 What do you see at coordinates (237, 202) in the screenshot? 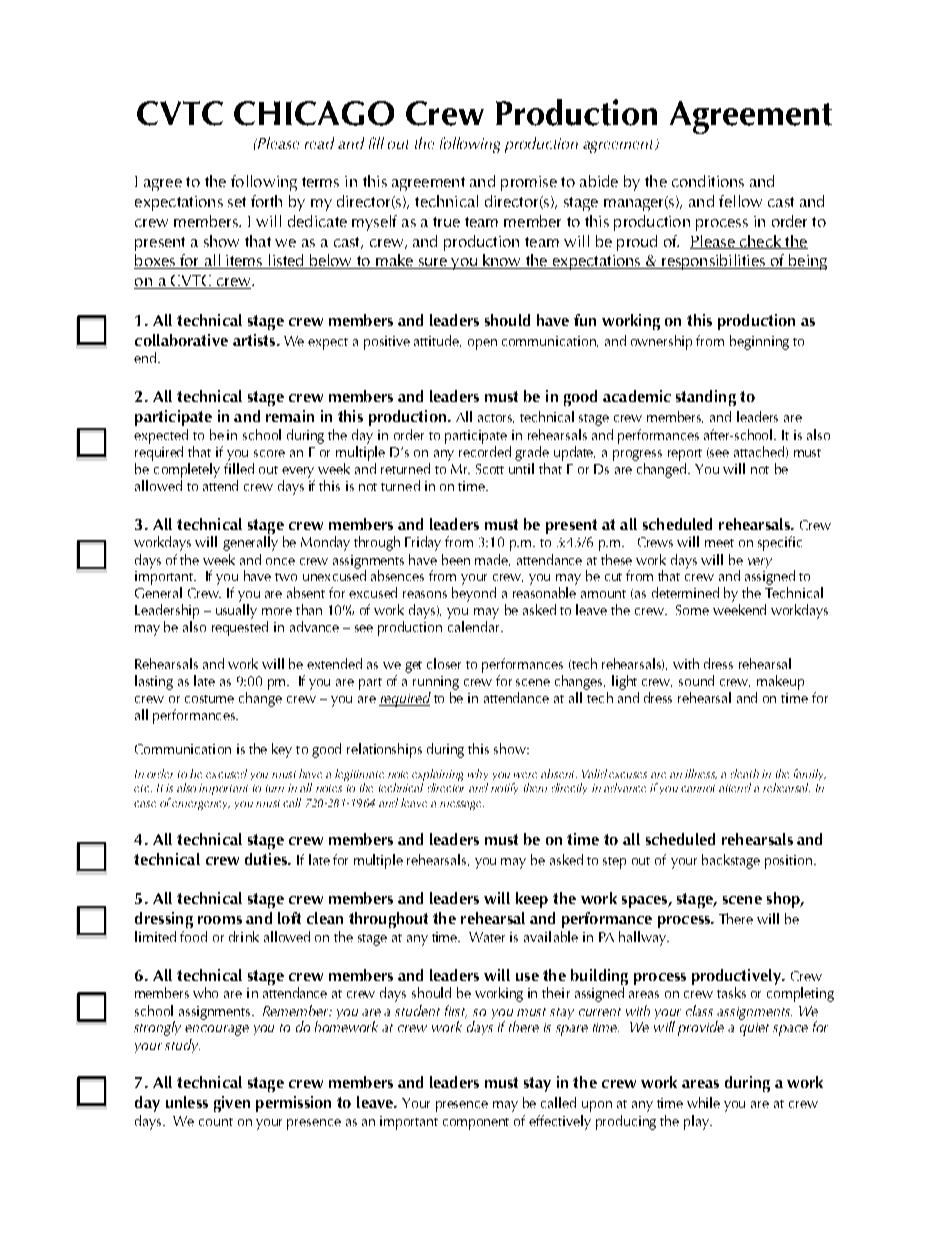
I see `set` at bounding box center [237, 202].
